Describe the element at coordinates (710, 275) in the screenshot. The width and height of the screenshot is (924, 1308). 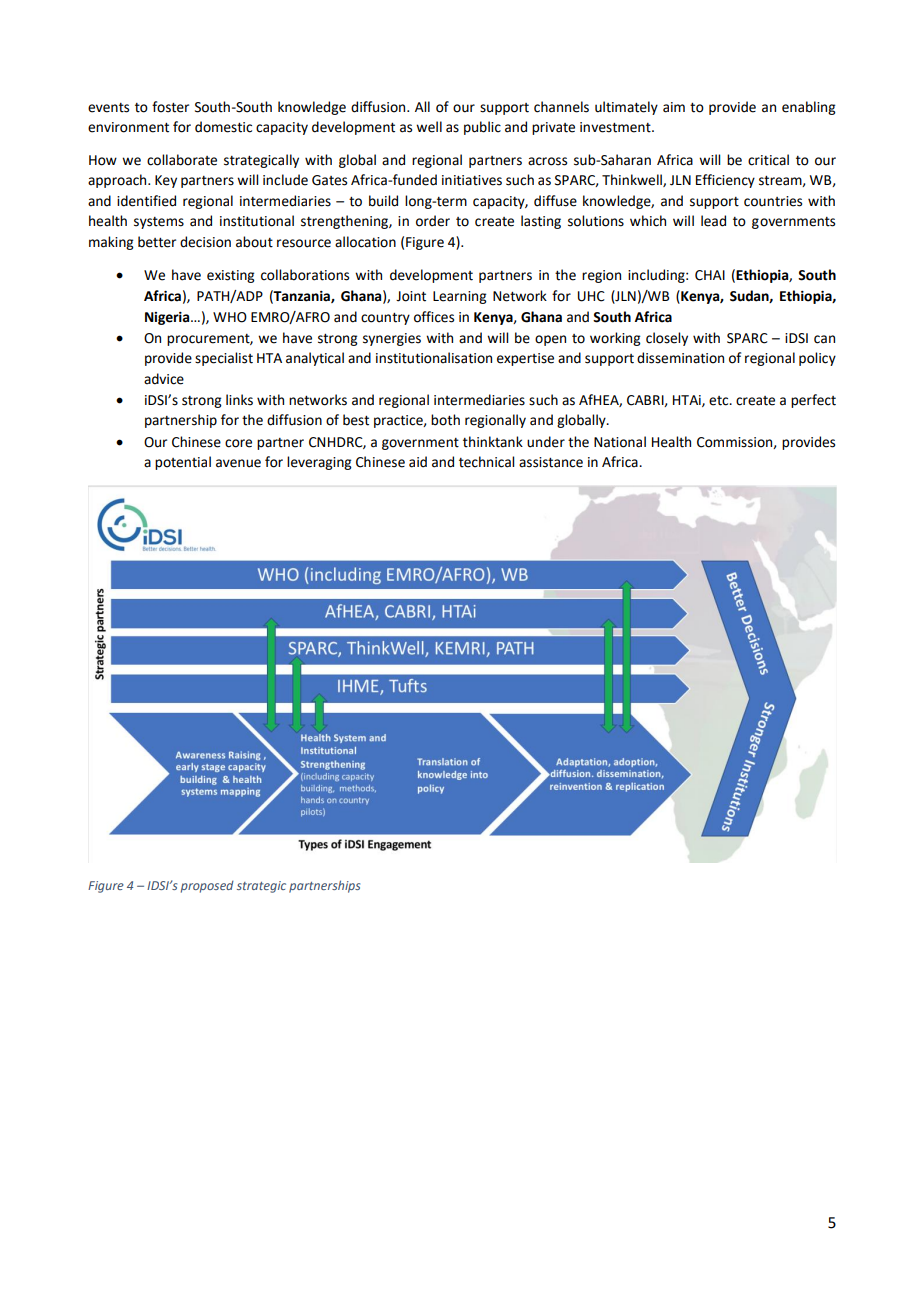
I see `CHAI` at that location.
